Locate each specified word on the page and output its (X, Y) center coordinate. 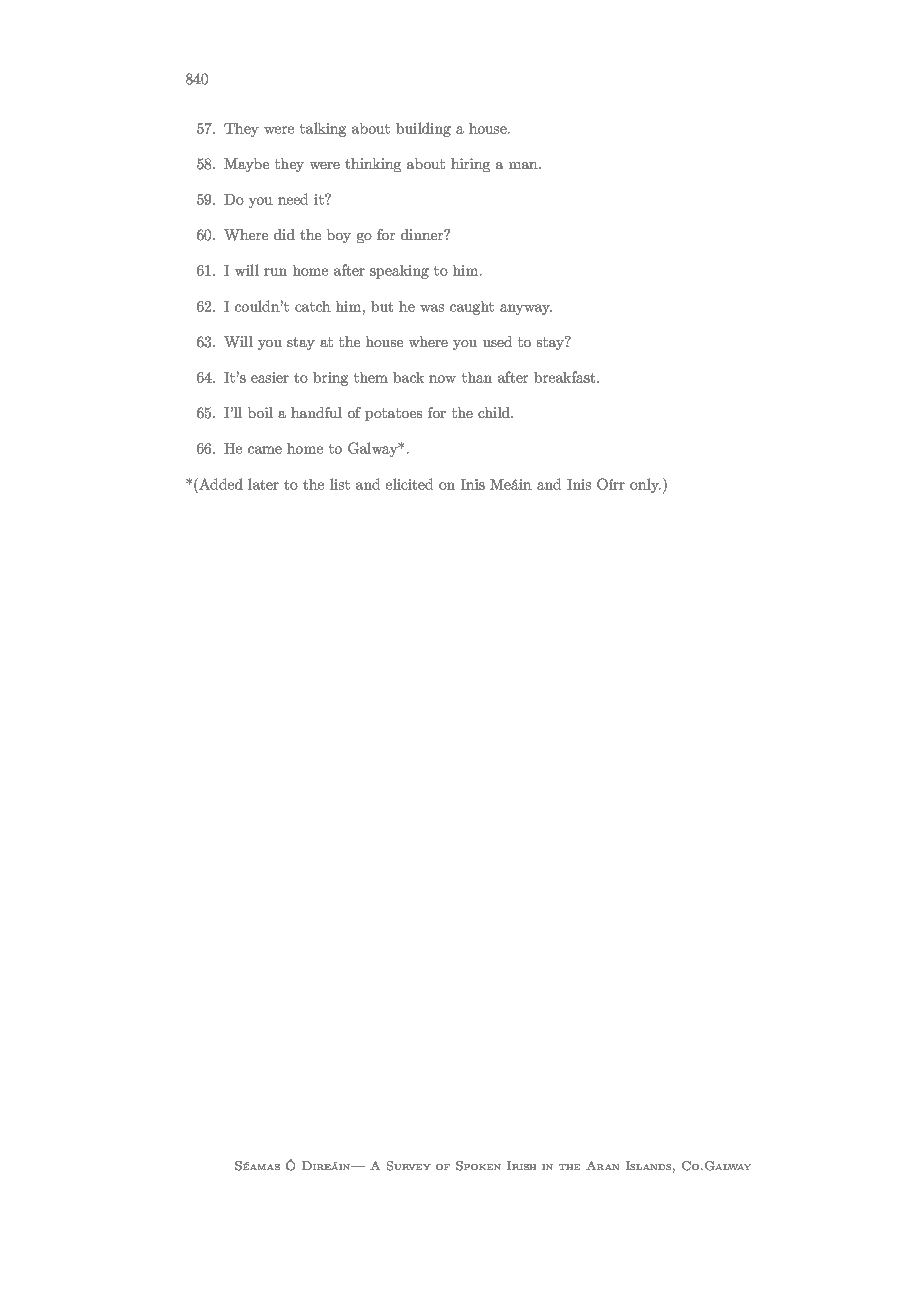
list (340, 484)
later (263, 484)
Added (220, 484)
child (495, 412)
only (645, 485)
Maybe (246, 165)
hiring (470, 165)
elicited (409, 484)
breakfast (564, 377)
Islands (648, 1165)
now (442, 379)
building (423, 129)
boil (260, 412)
